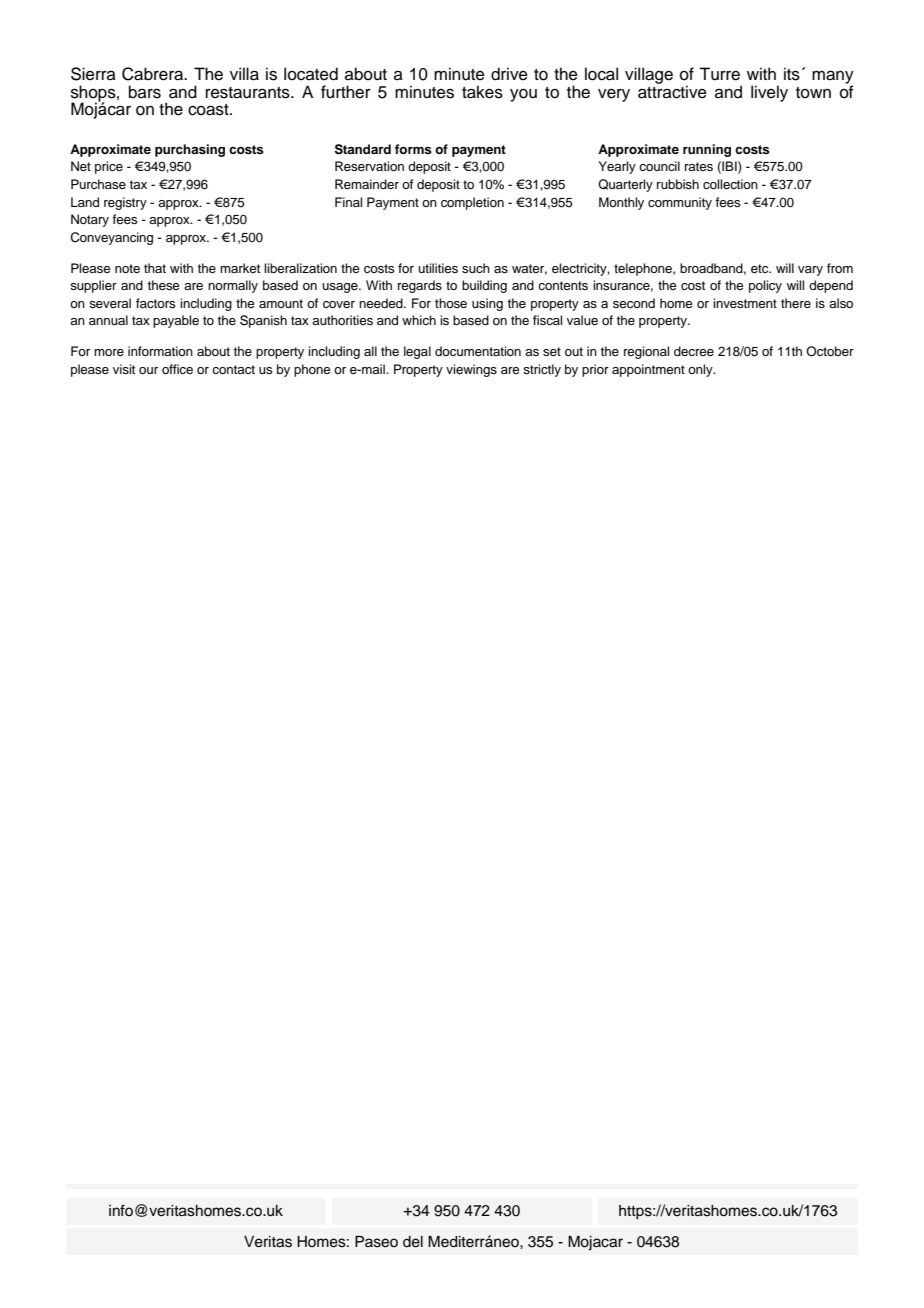  What do you see at coordinates (482, 92) in the document?
I see `takes` at bounding box center [482, 92].
